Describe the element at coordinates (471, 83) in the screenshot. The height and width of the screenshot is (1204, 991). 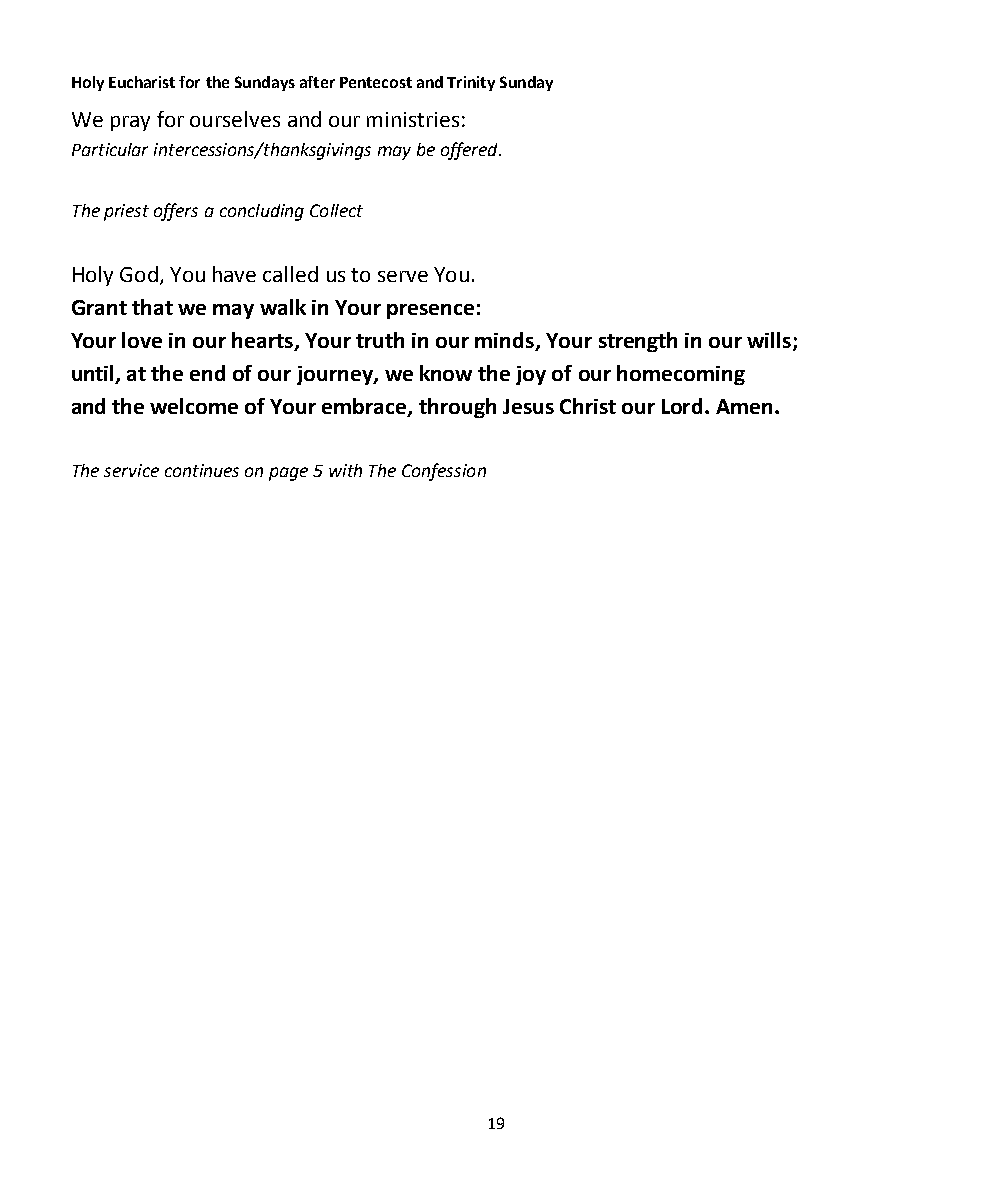
I see `Trinity` at that location.
